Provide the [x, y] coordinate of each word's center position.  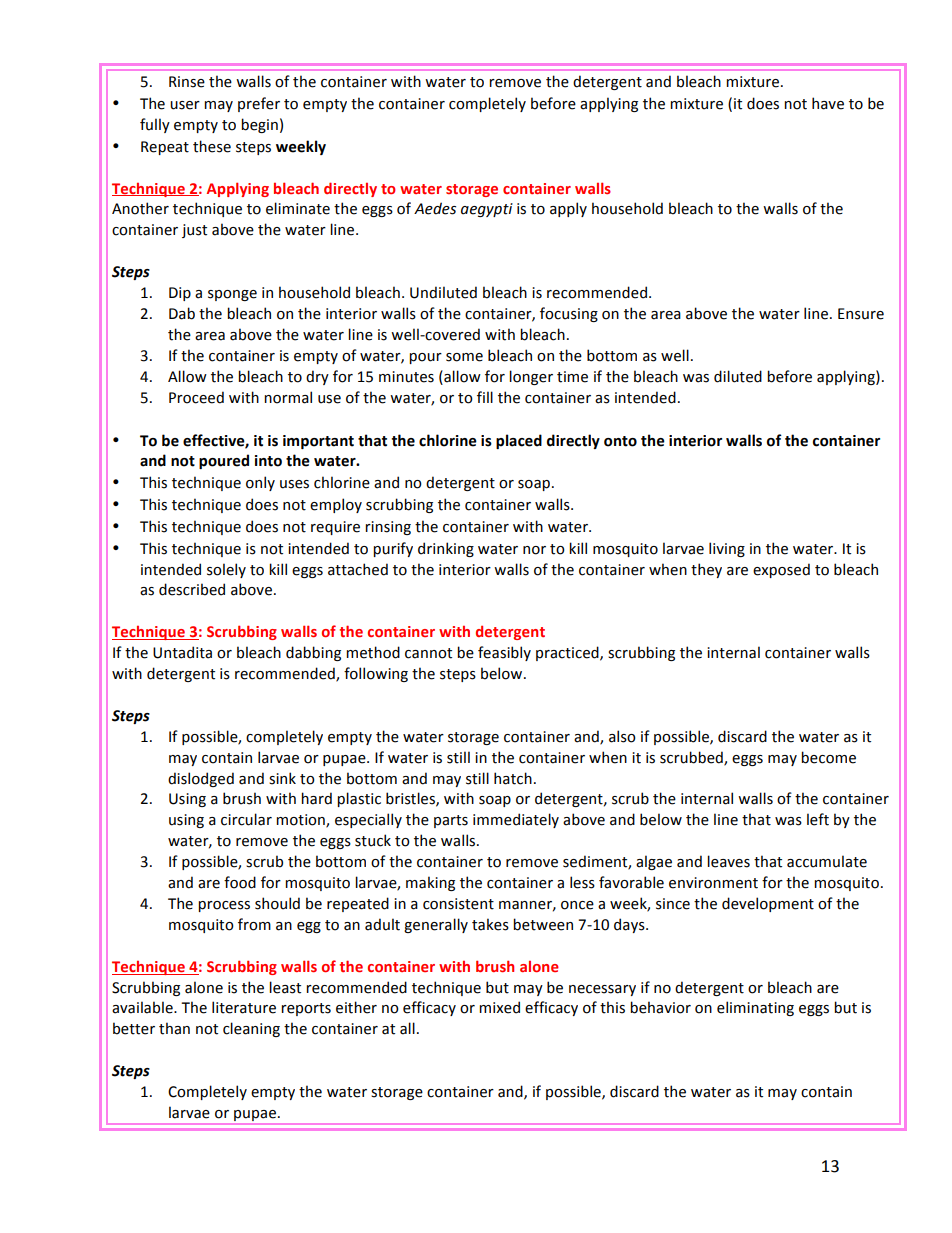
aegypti [487, 210]
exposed [781, 570]
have [828, 103]
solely [226, 570]
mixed [499, 1007]
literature [244, 1007]
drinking [446, 549]
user [185, 105]
